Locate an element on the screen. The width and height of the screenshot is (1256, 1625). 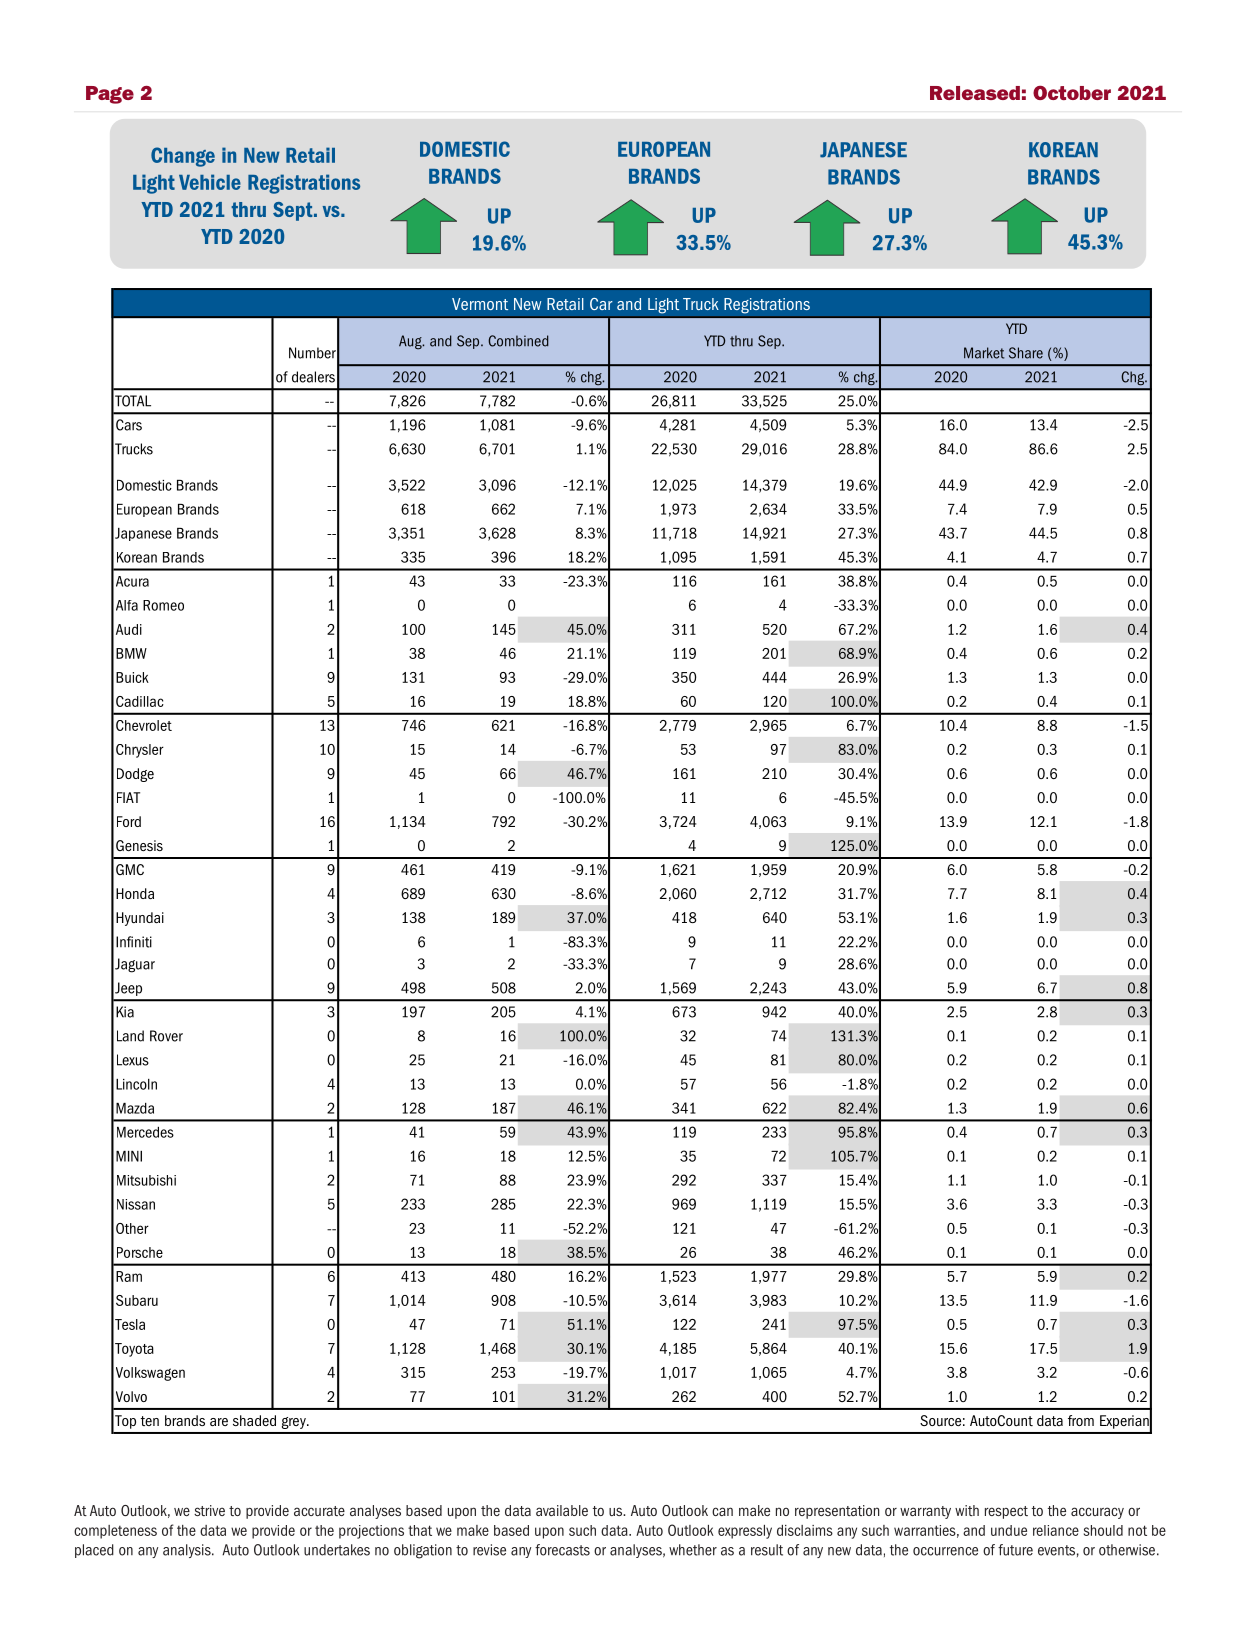
Romeo is located at coordinates (163, 605).
